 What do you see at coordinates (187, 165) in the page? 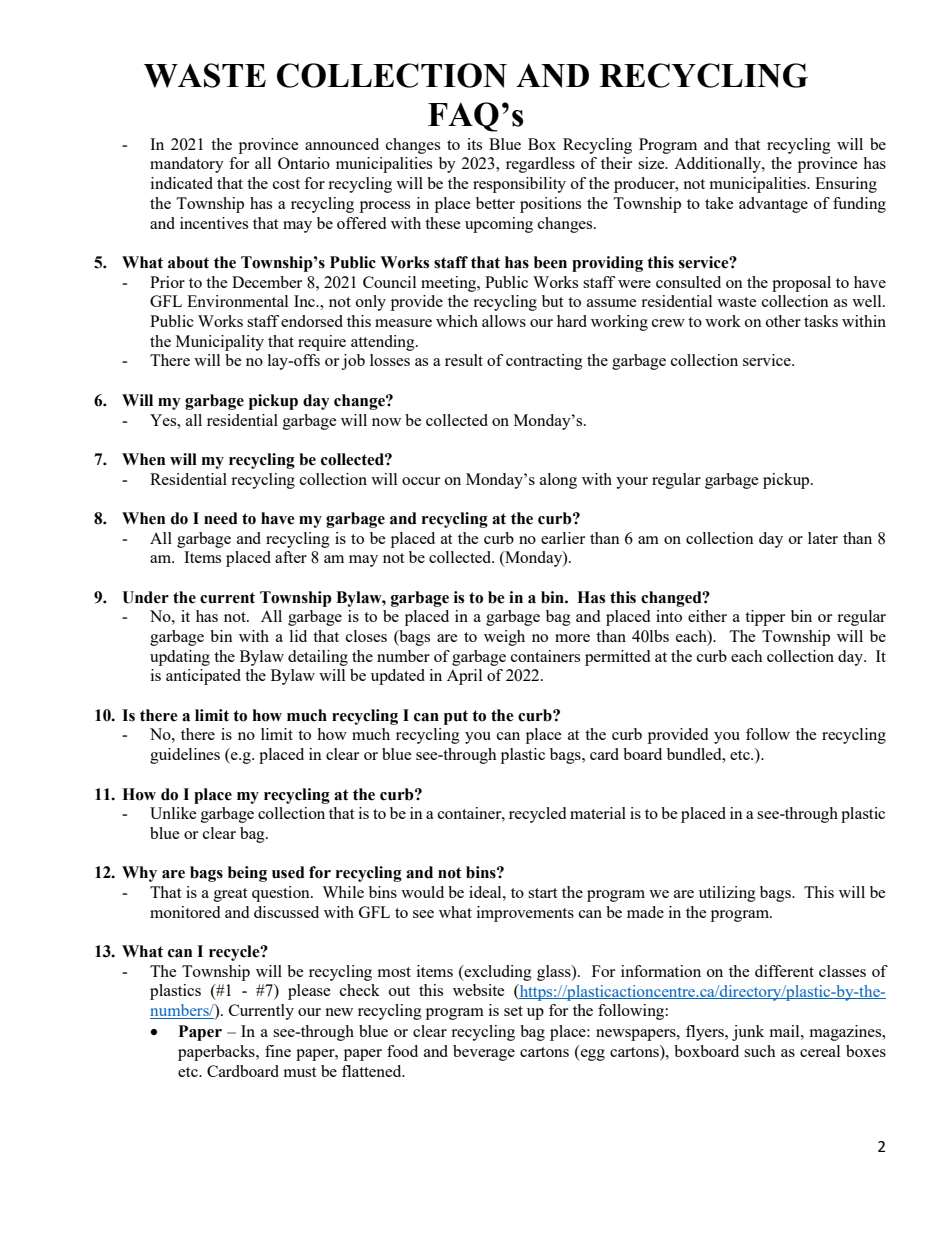
I see `mandatory` at bounding box center [187, 165].
